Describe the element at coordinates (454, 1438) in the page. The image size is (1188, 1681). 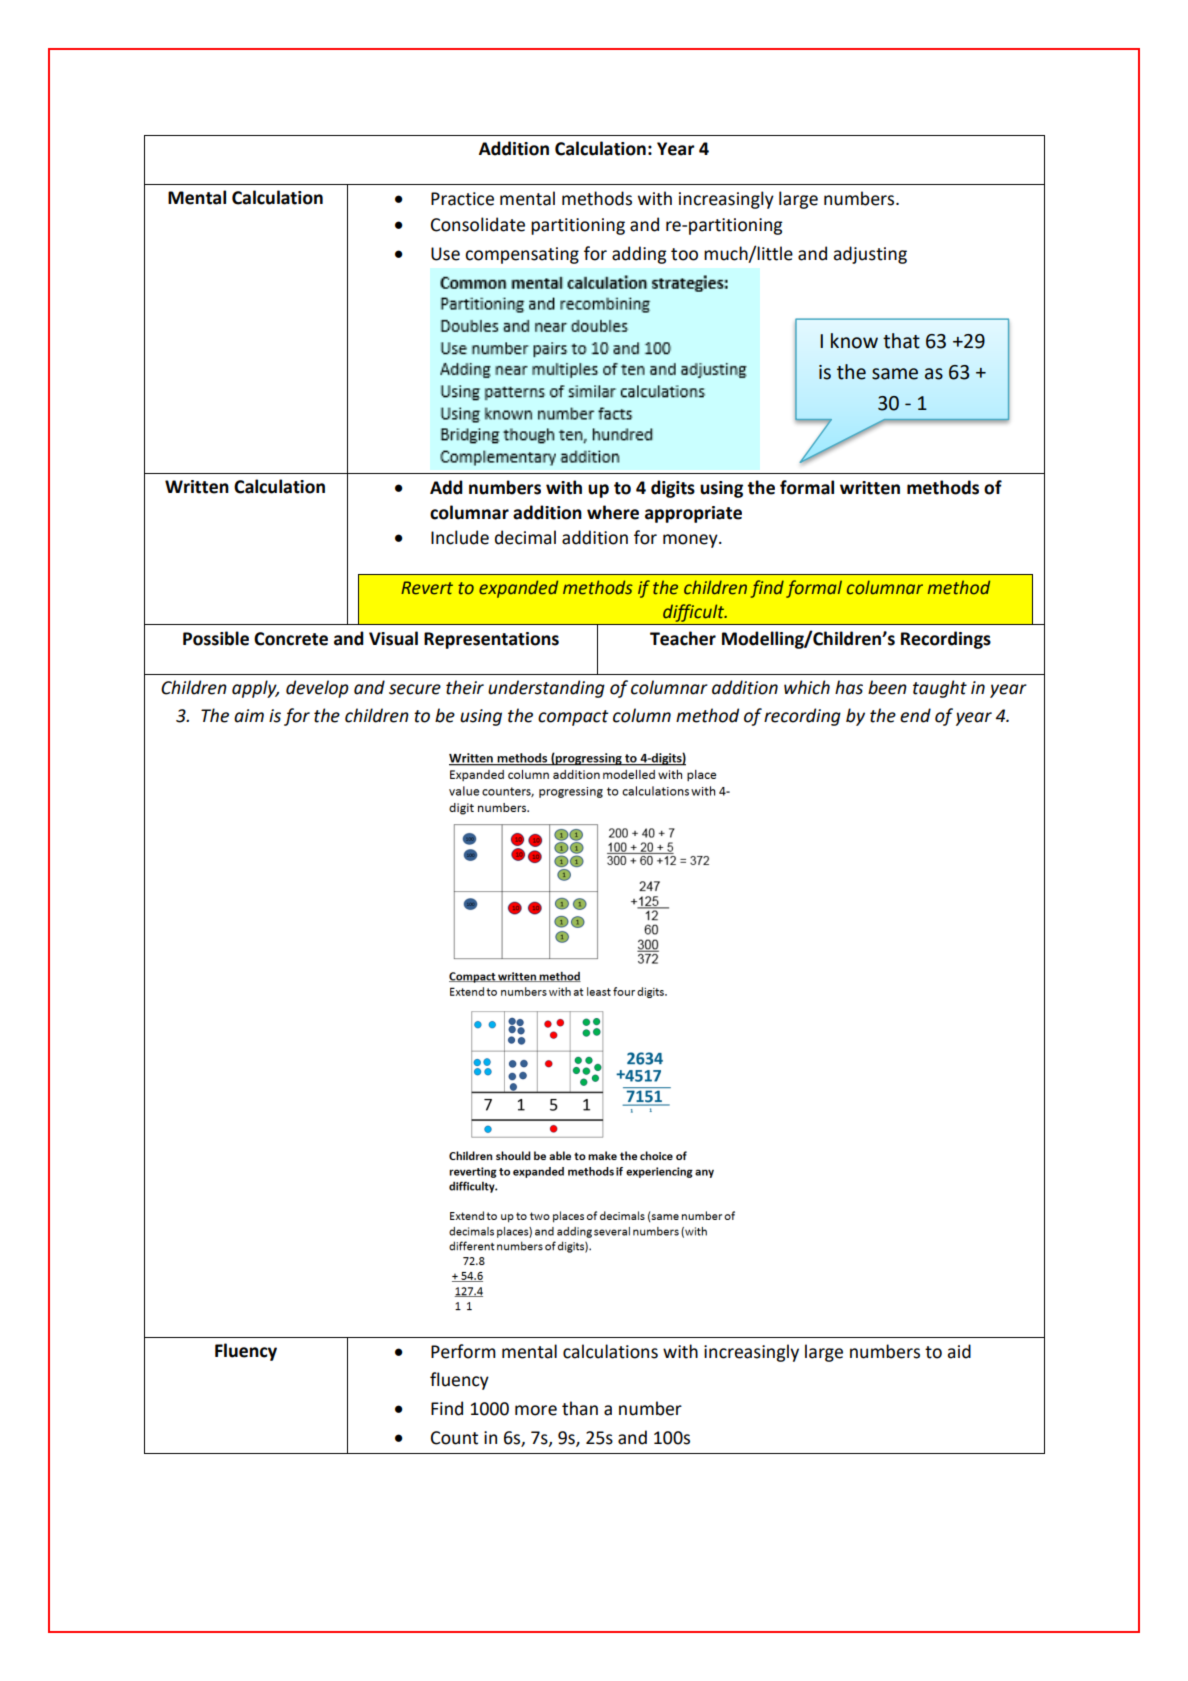
I see `Count` at that location.
